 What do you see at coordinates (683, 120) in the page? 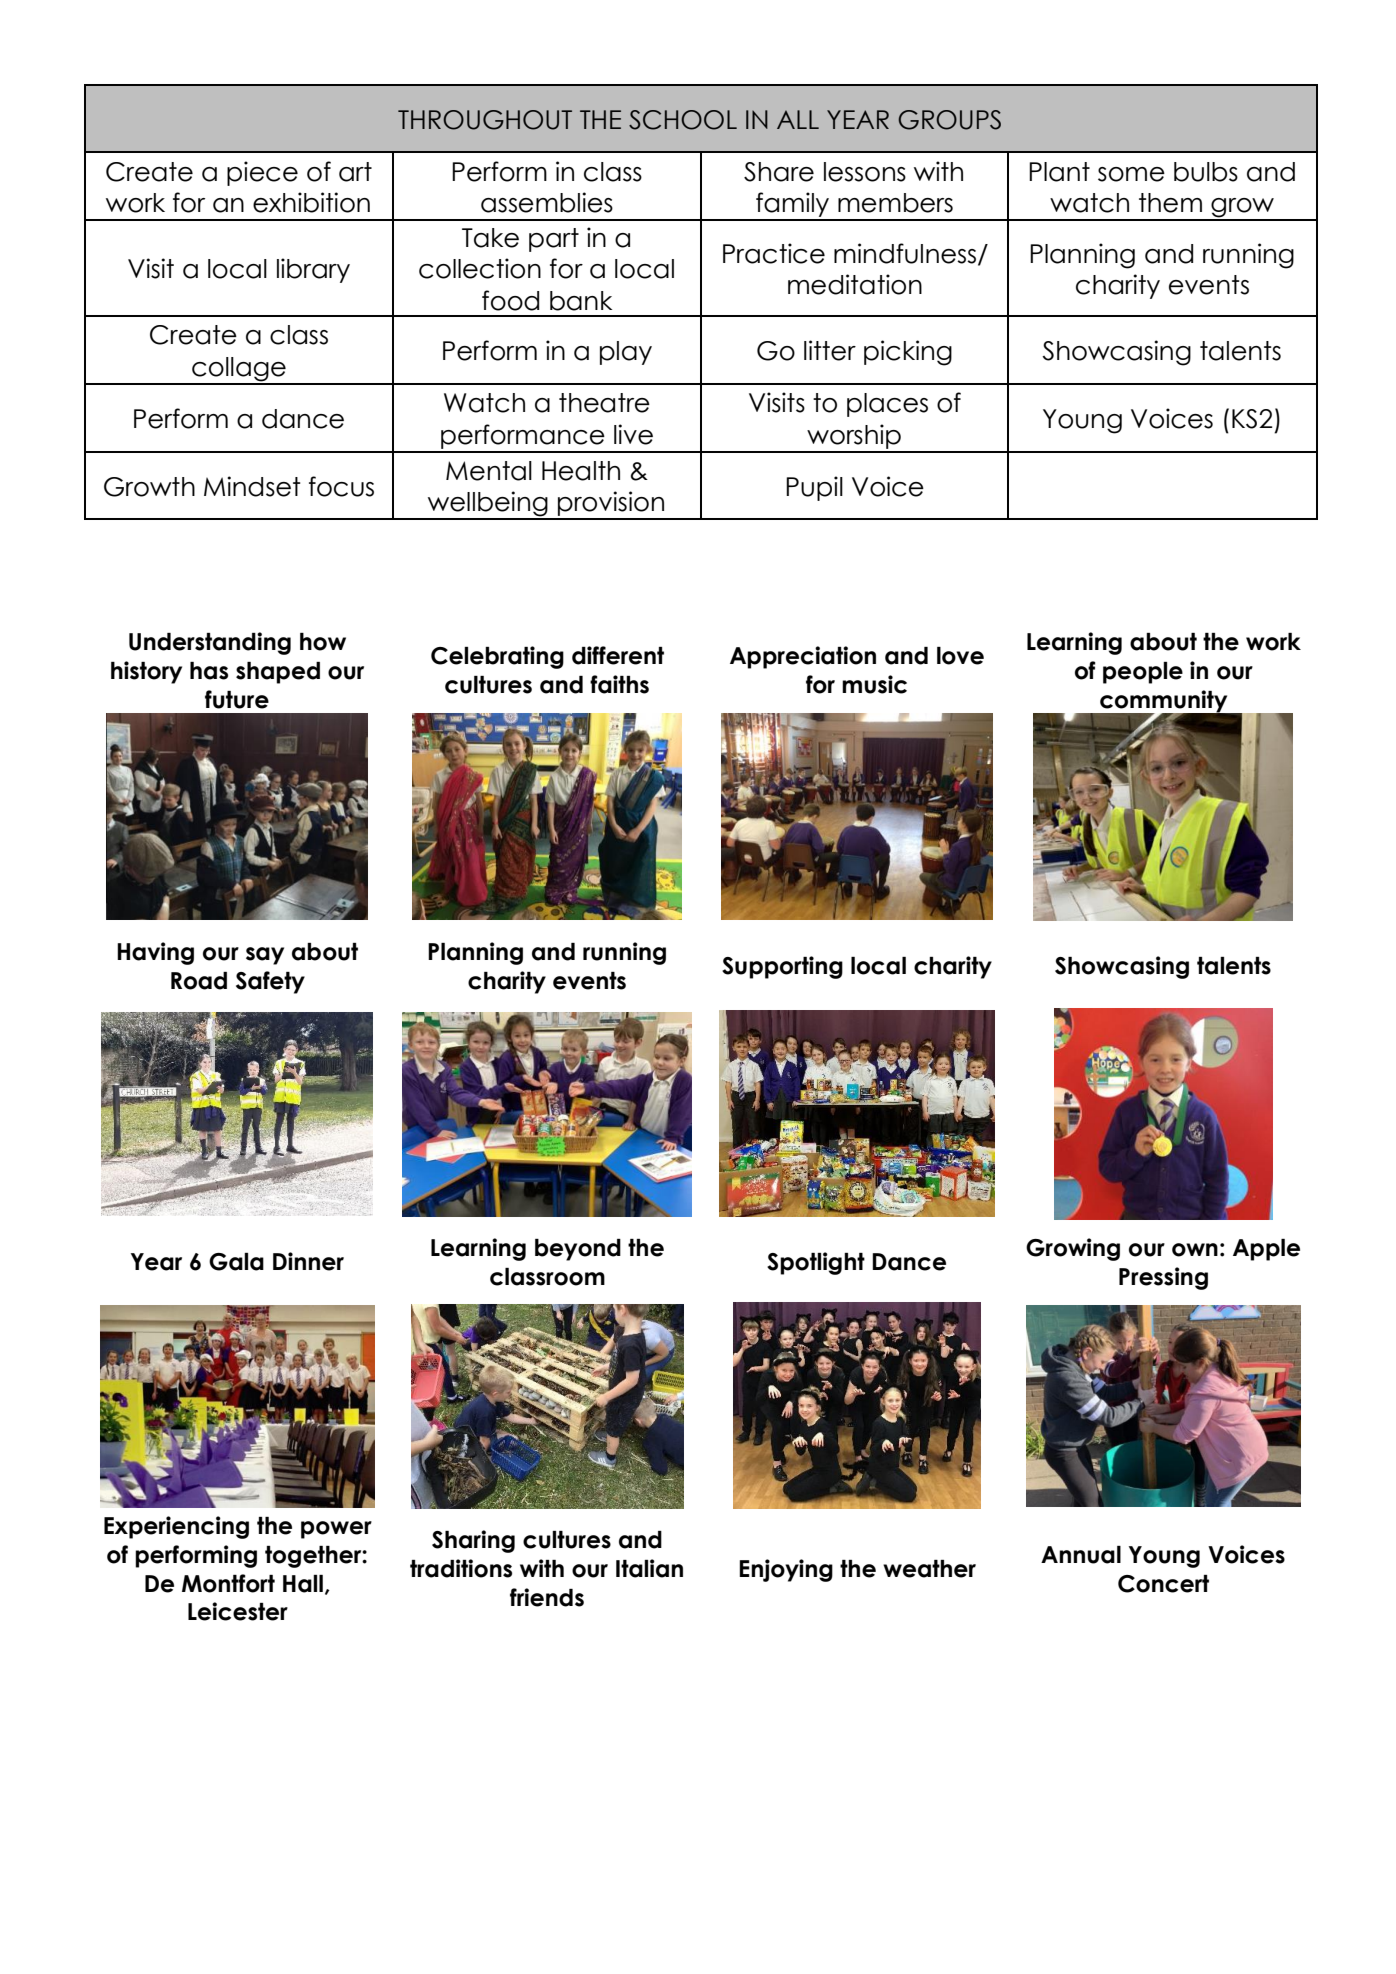
I see `SCHOOL` at bounding box center [683, 120].
